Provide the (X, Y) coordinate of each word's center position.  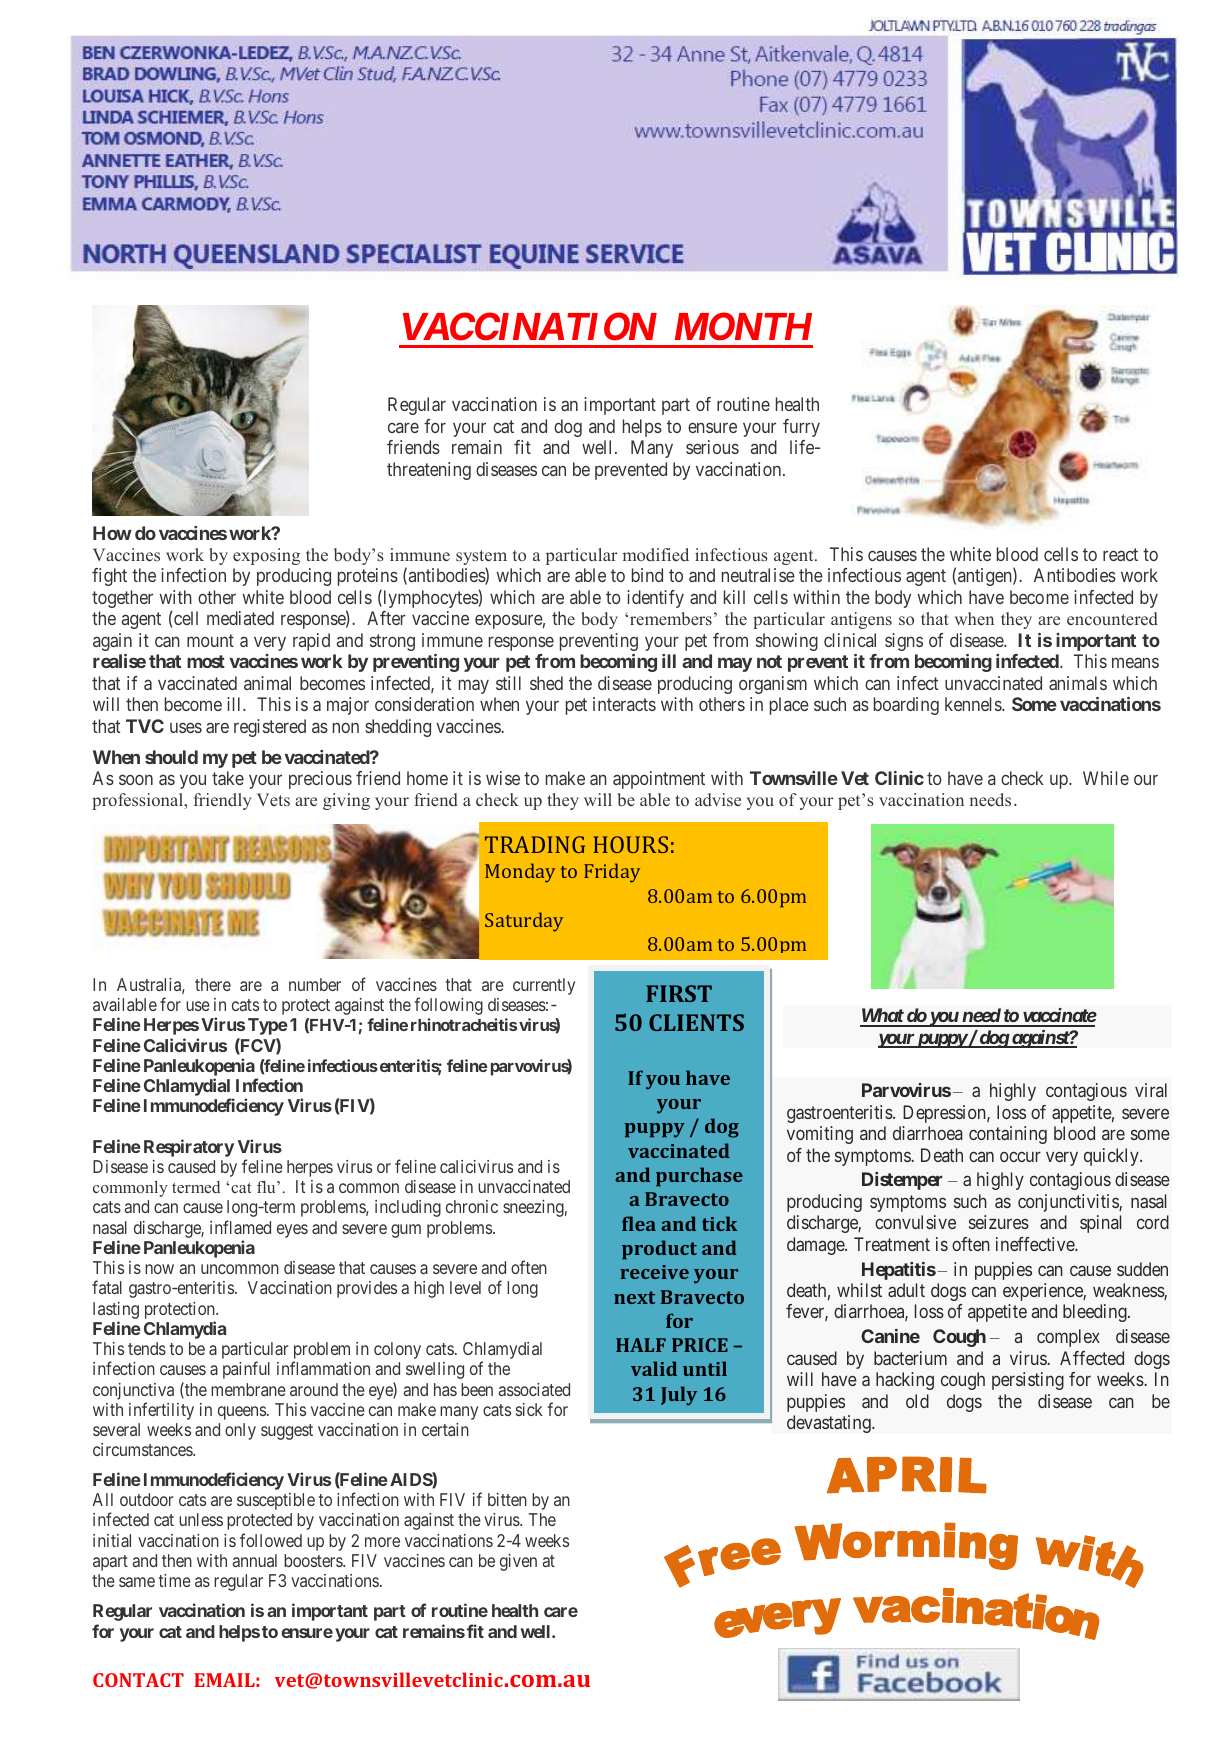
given (518, 1562)
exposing (266, 556)
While (1106, 778)
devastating (830, 1424)
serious (712, 447)
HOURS (630, 844)
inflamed (240, 1227)
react (1120, 554)
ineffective (1036, 1244)
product (659, 1250)
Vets (273, 799)
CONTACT (138, 1680)
